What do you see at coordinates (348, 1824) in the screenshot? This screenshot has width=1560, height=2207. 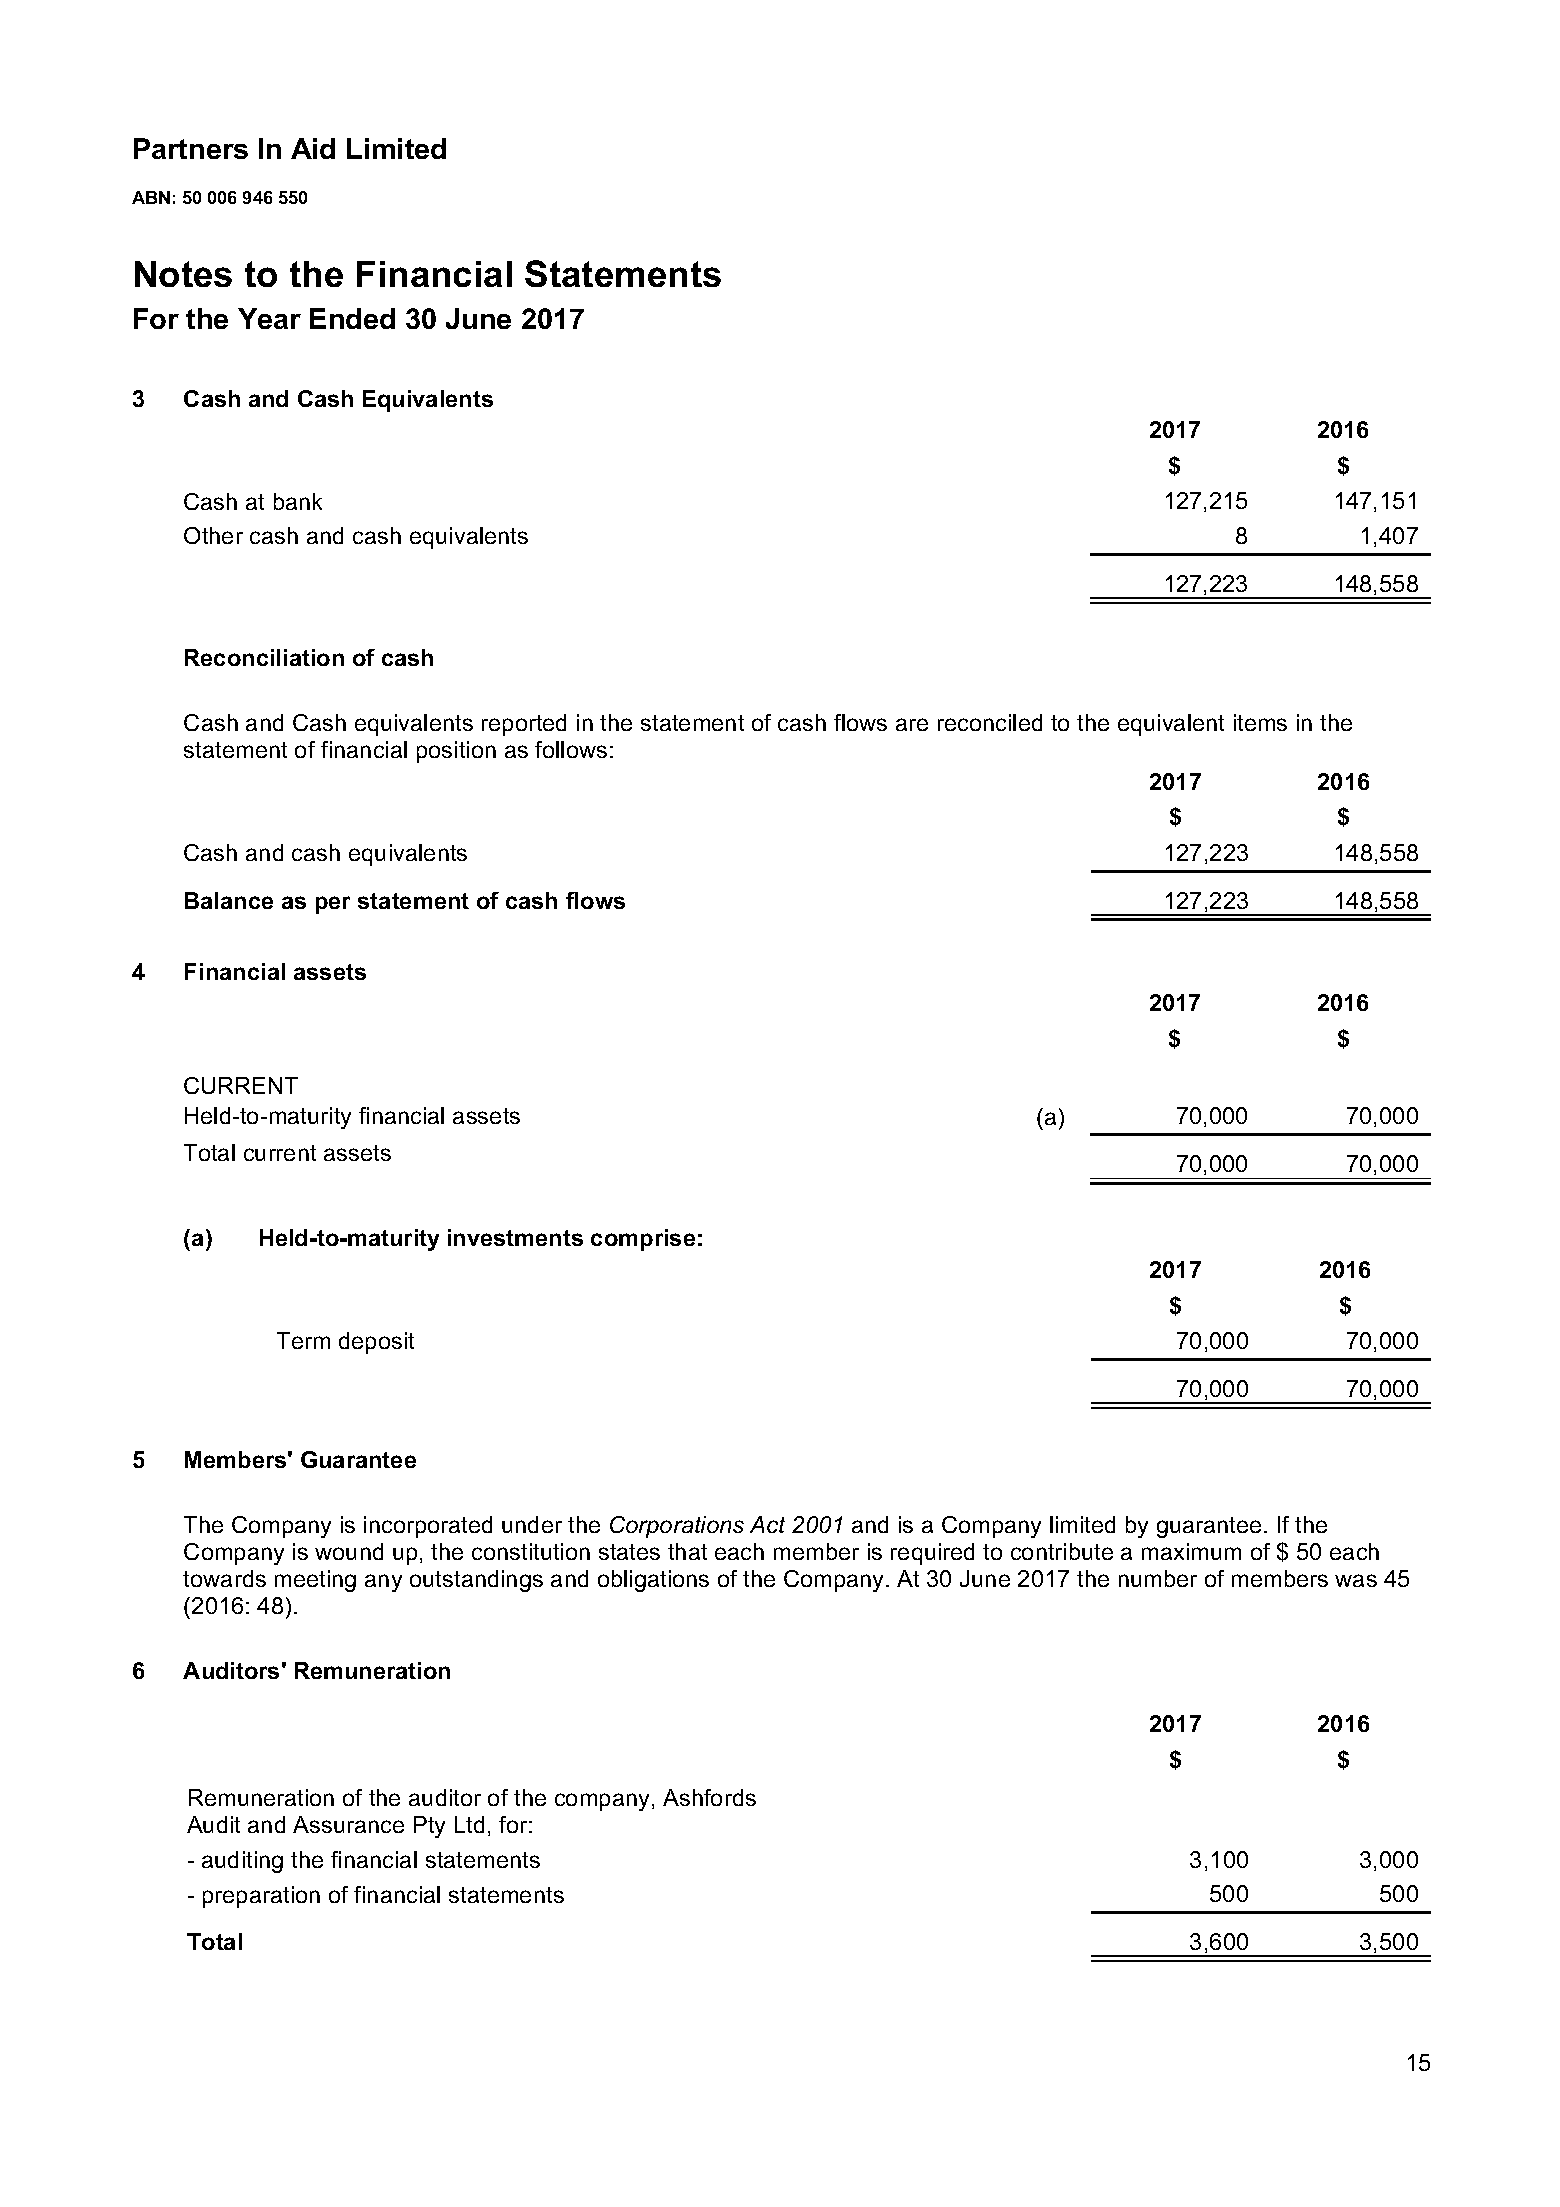 I see `Assurance` at bounding box center [348, 1824].
